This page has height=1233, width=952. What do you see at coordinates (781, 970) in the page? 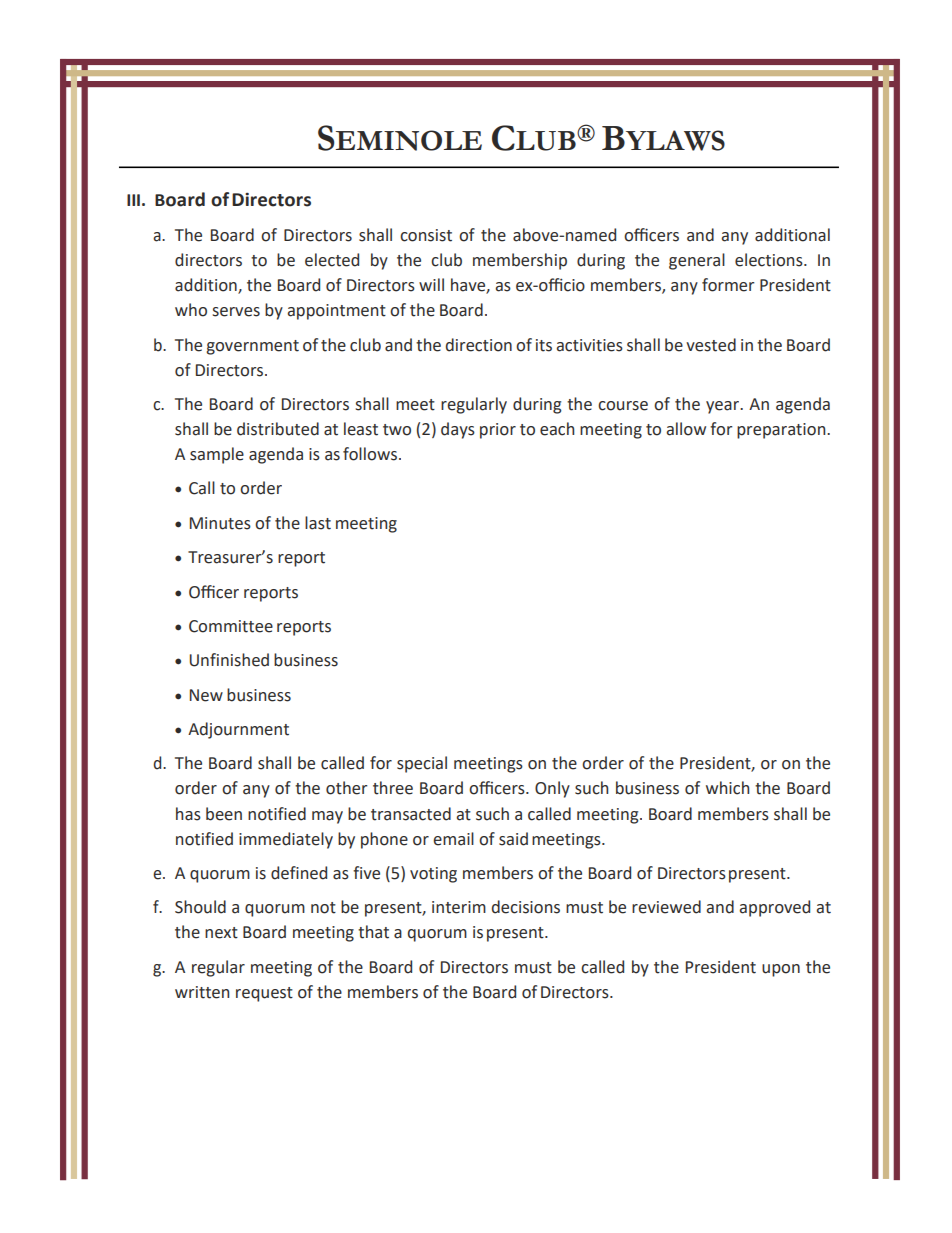
I see `upon` at bounding box center [781, 970].
